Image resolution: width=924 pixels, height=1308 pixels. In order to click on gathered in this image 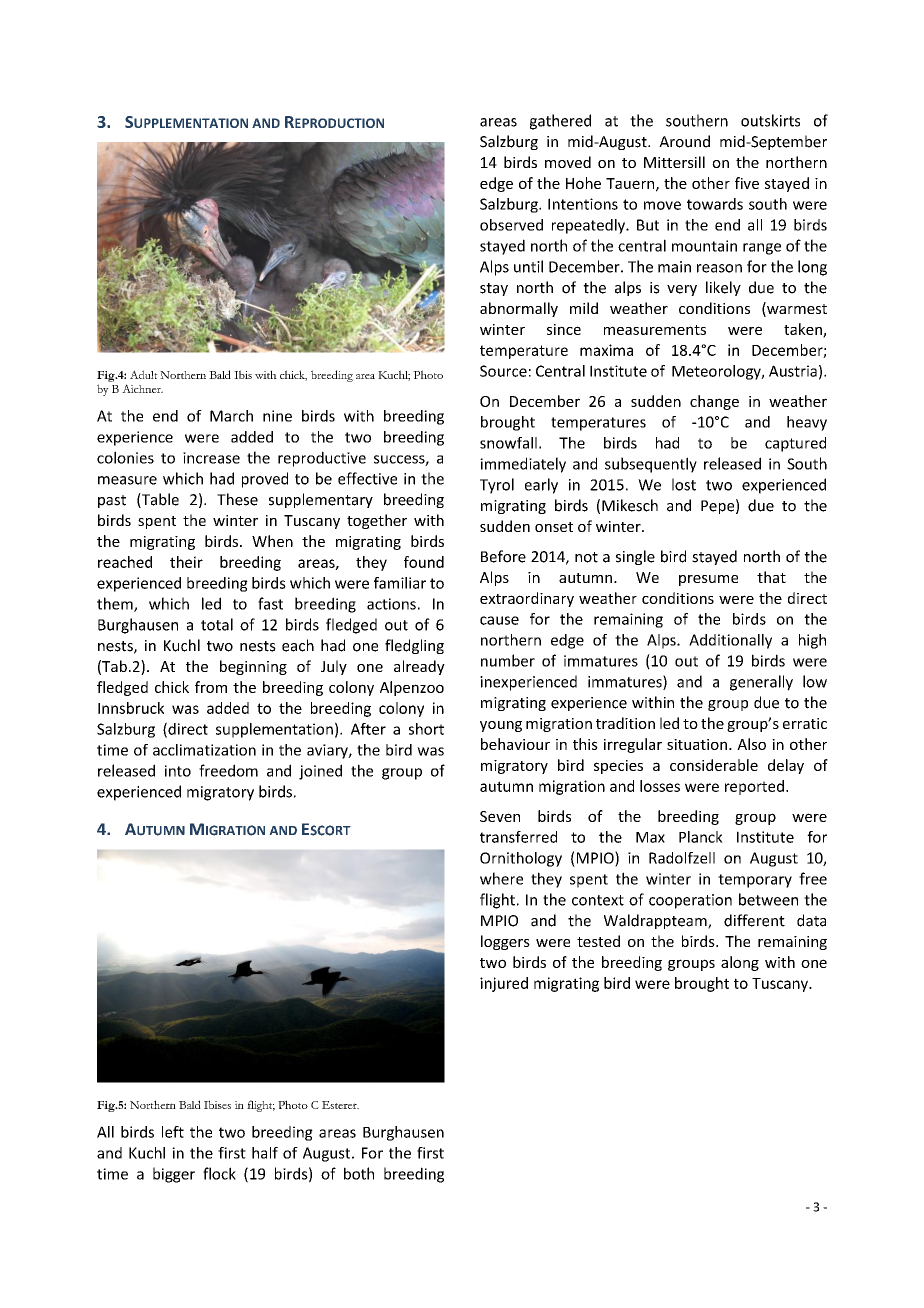, I will do `click(560, 122)`.
